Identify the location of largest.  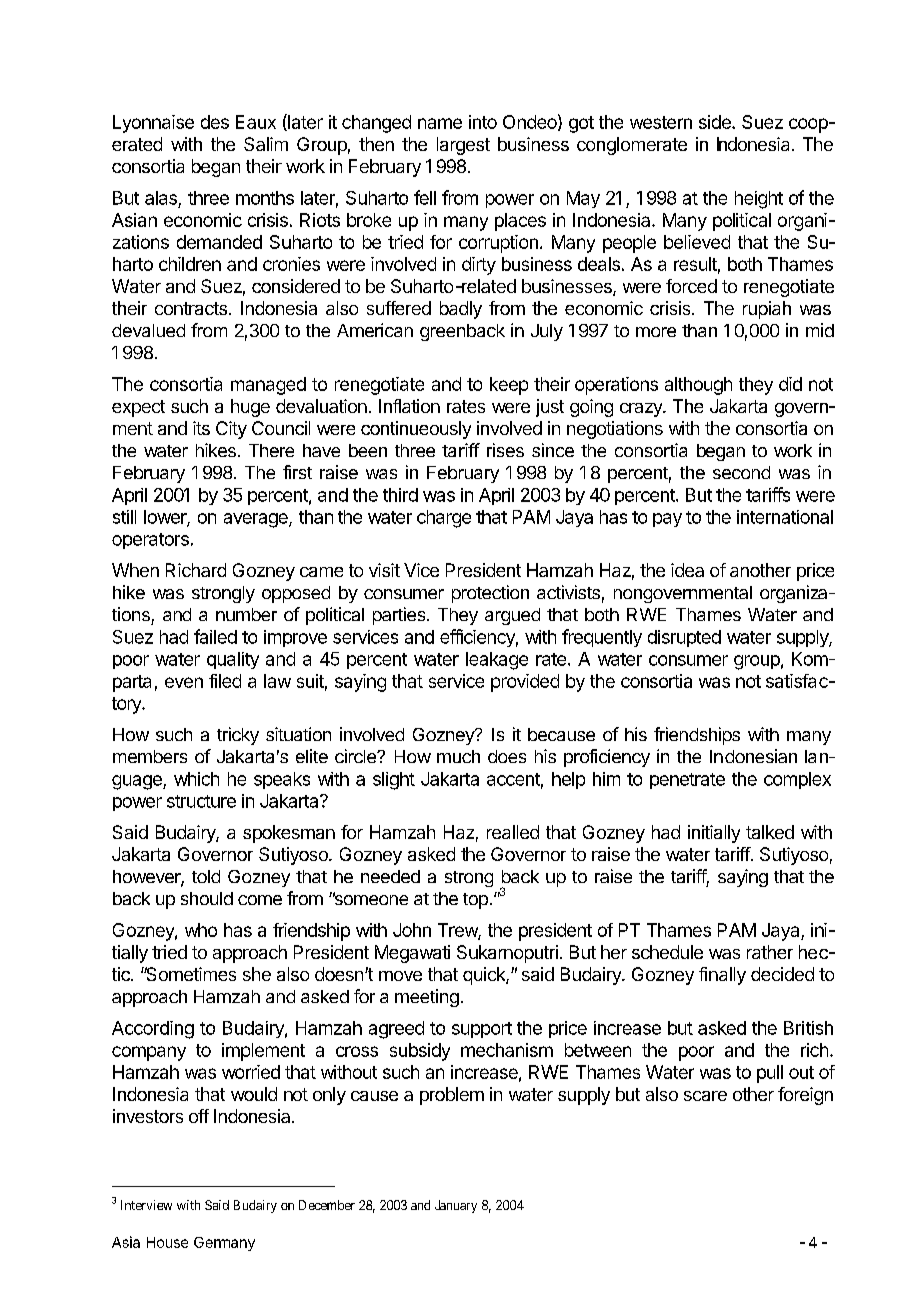
(463, 146).
